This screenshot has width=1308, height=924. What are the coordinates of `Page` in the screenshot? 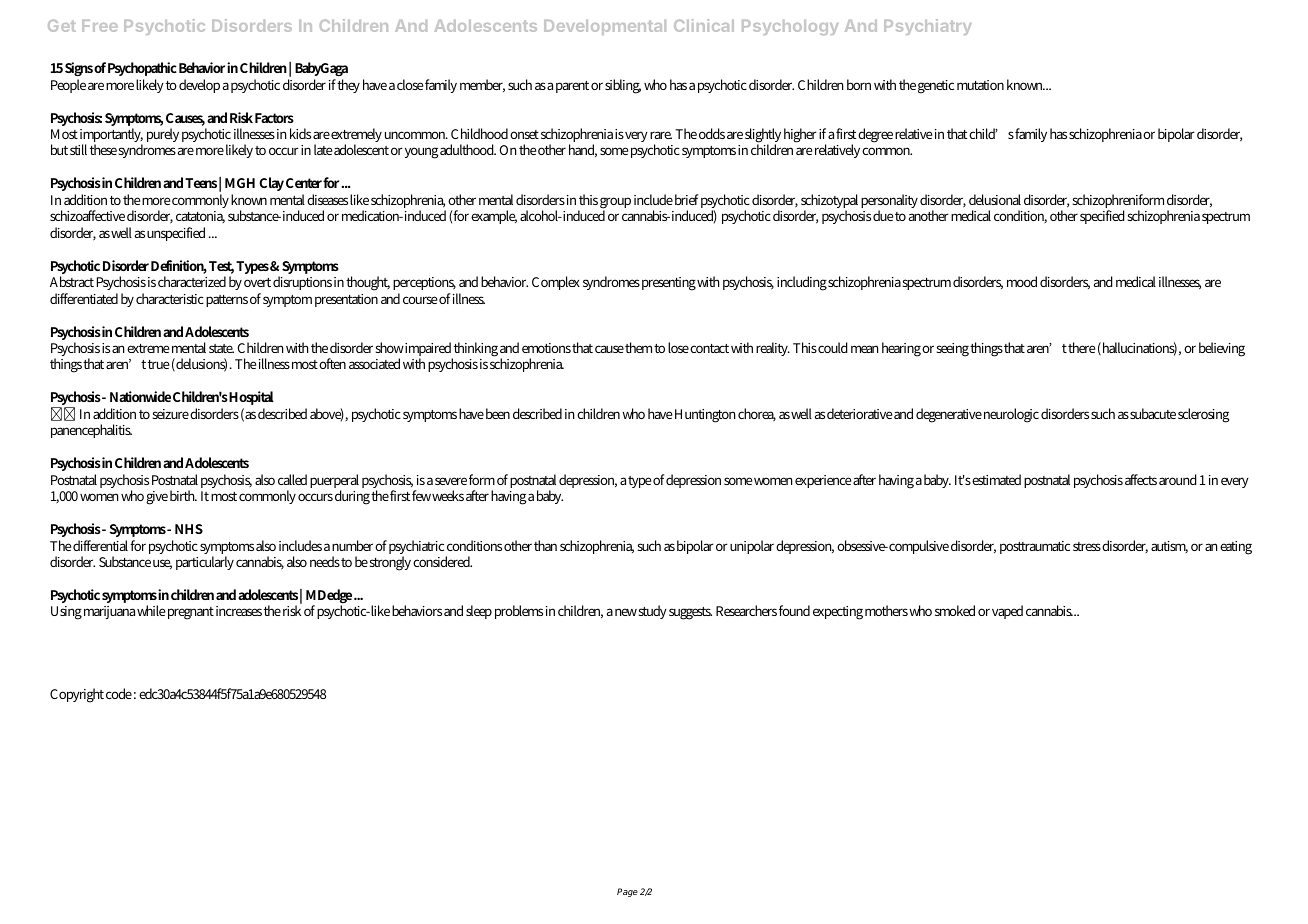 It's located at (627, 892).
